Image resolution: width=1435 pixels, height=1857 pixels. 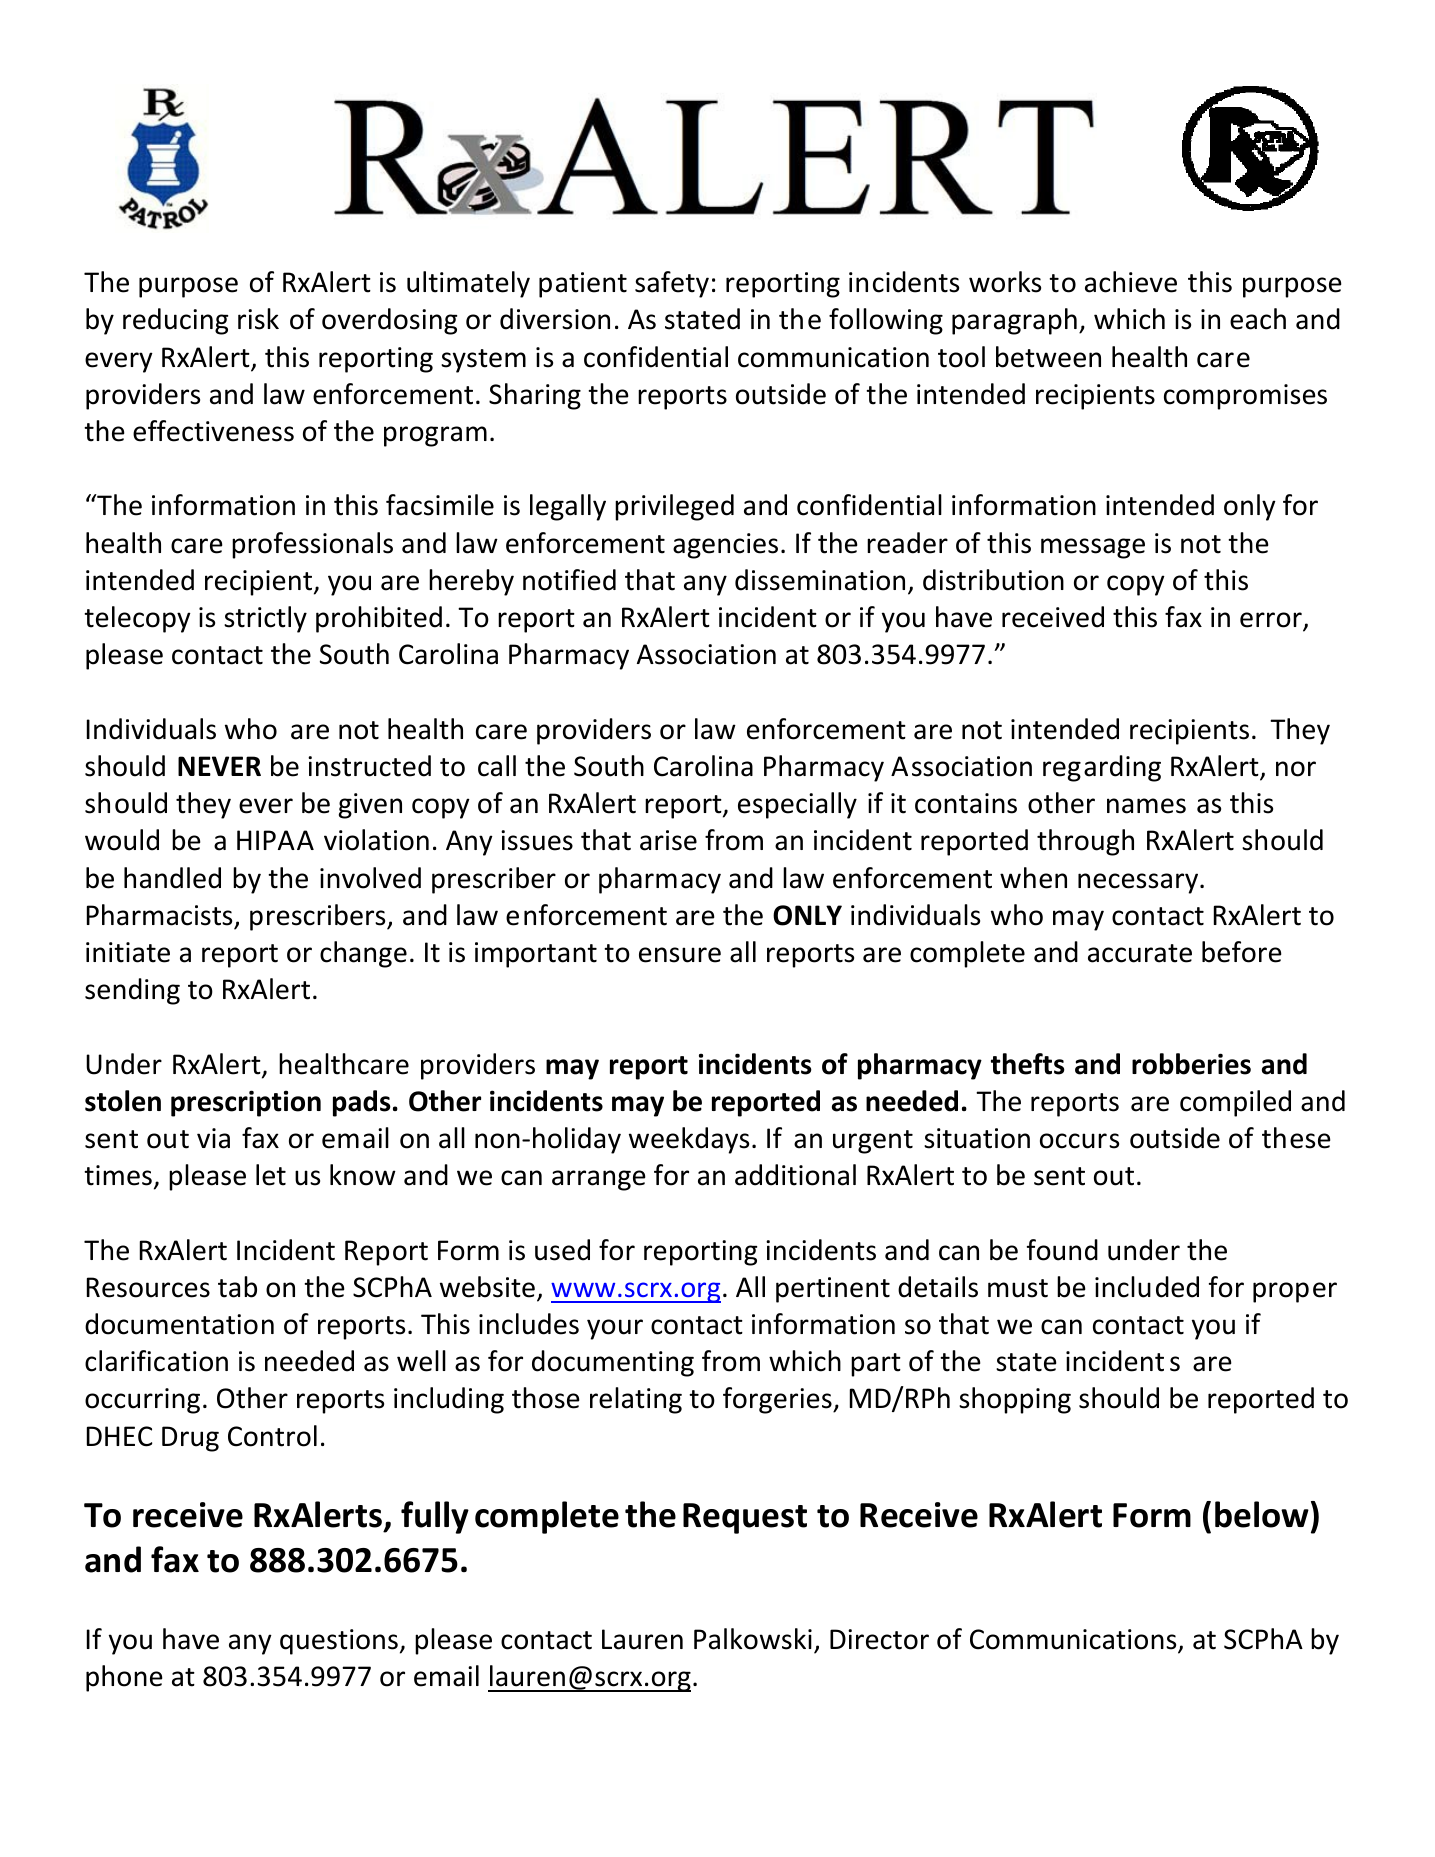 What do you see at coordinates (672, 284) in the screenshot?
I see `safety` at bounding box center [672, 284].
